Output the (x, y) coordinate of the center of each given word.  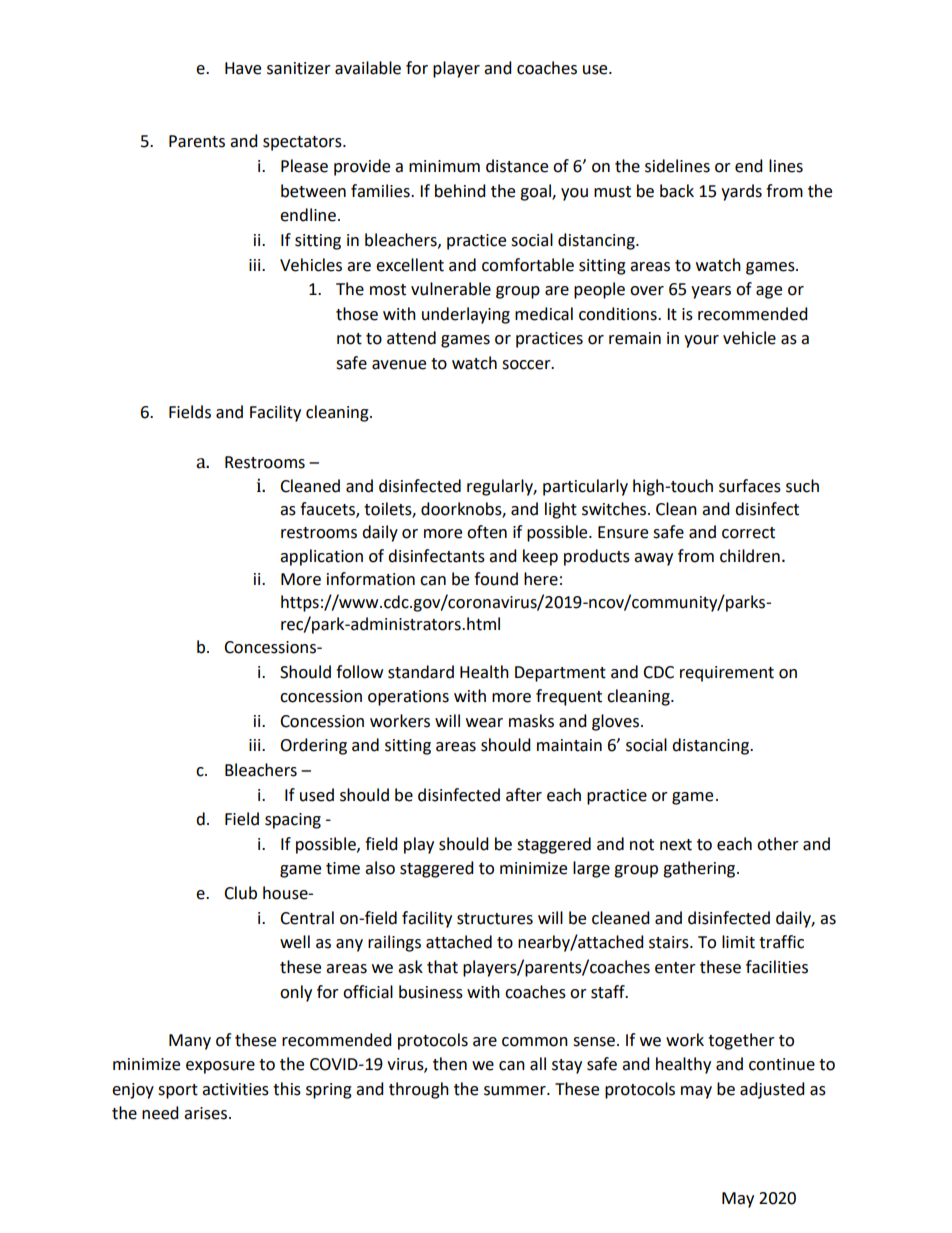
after (524, 795)
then (450, 1064)
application (321, 557)
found (496, 579)
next (676, 845)
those (357, 314)
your (701, 341)
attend (411, 338)
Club (240, 893)
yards (741, 192)
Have (243, 68)
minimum (444, 166)
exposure (220, 1067)
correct (748, 533)
